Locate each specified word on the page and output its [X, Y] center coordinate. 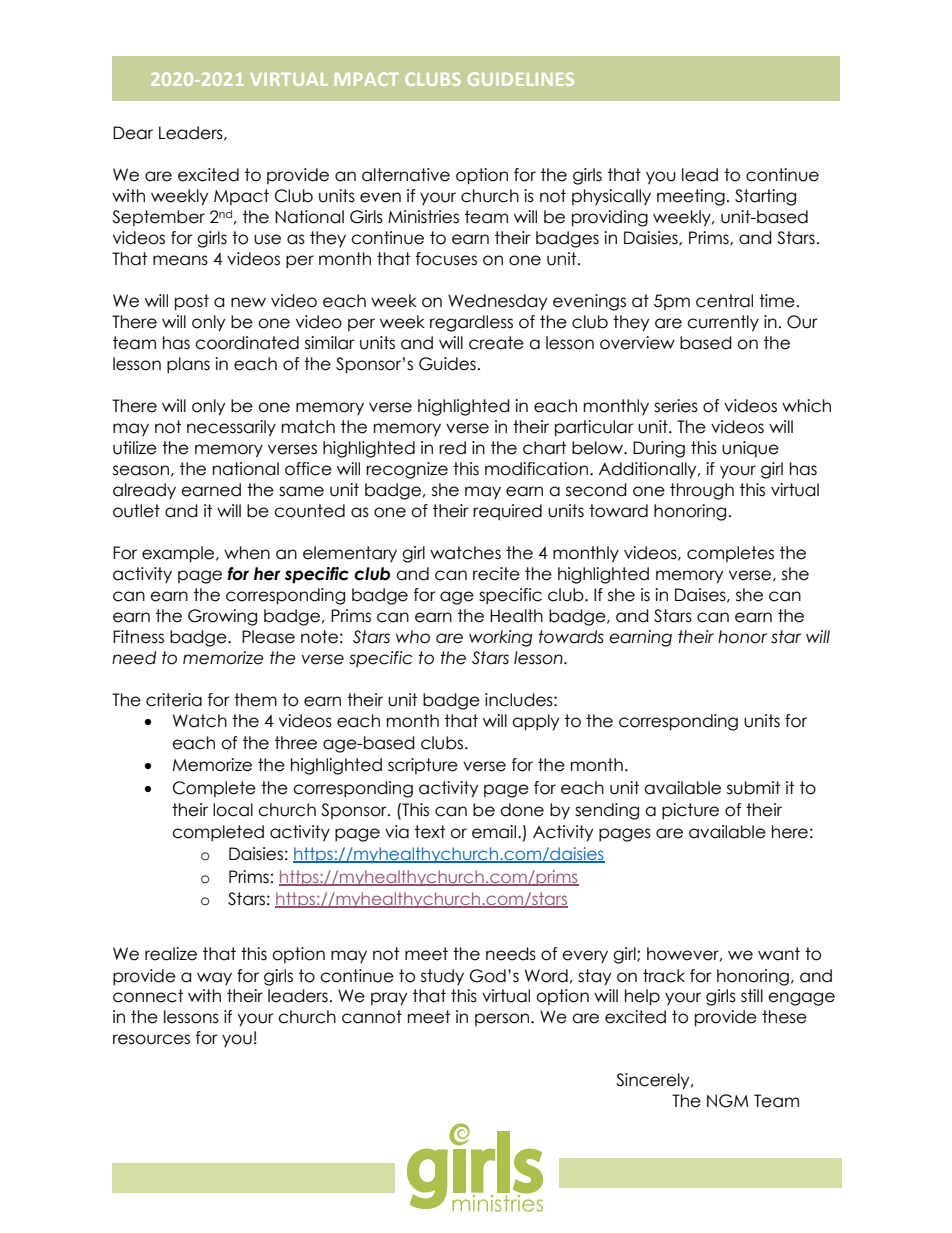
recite [496, 574]
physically [611, 197]
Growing [222, 617]
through [702, 491]
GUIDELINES [521, 79]
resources [151, 1039]
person [503, 1019]
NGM [728, 1101]
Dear [133, 133]
